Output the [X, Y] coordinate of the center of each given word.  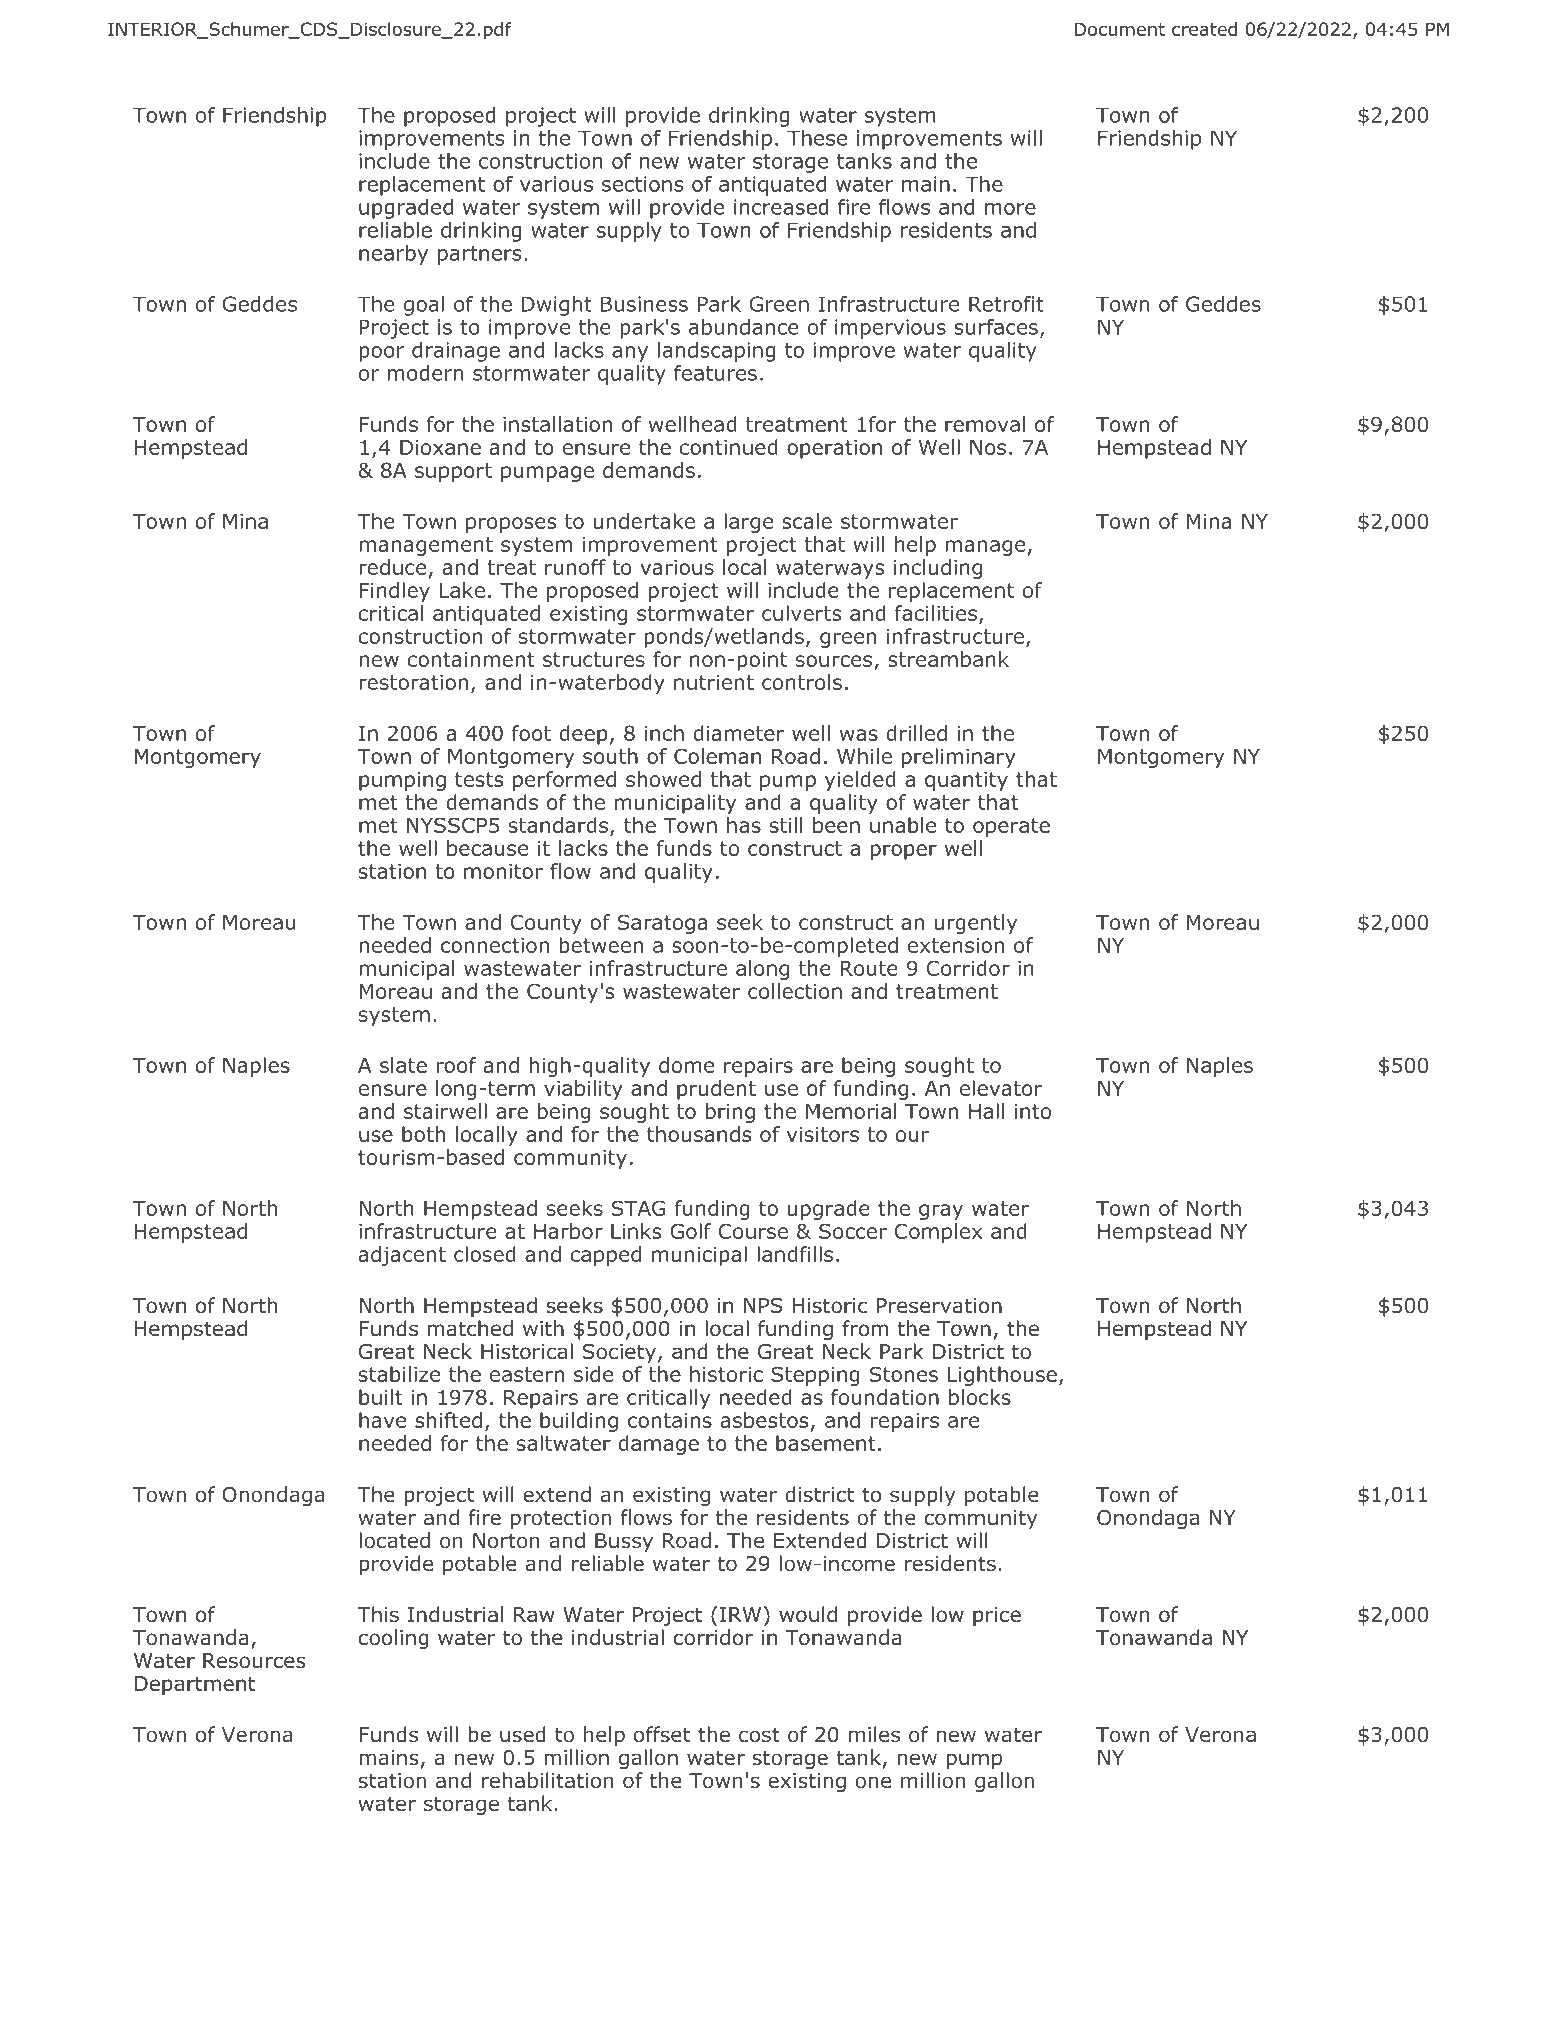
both [423, 1134]
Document [1120, 29]
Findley [395, 592]
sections [643, 184]
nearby [393, 255]
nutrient [714, 682]
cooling [394, 1639]
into [1033, 1111]
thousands [699, 1134]
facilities [936, 613]
